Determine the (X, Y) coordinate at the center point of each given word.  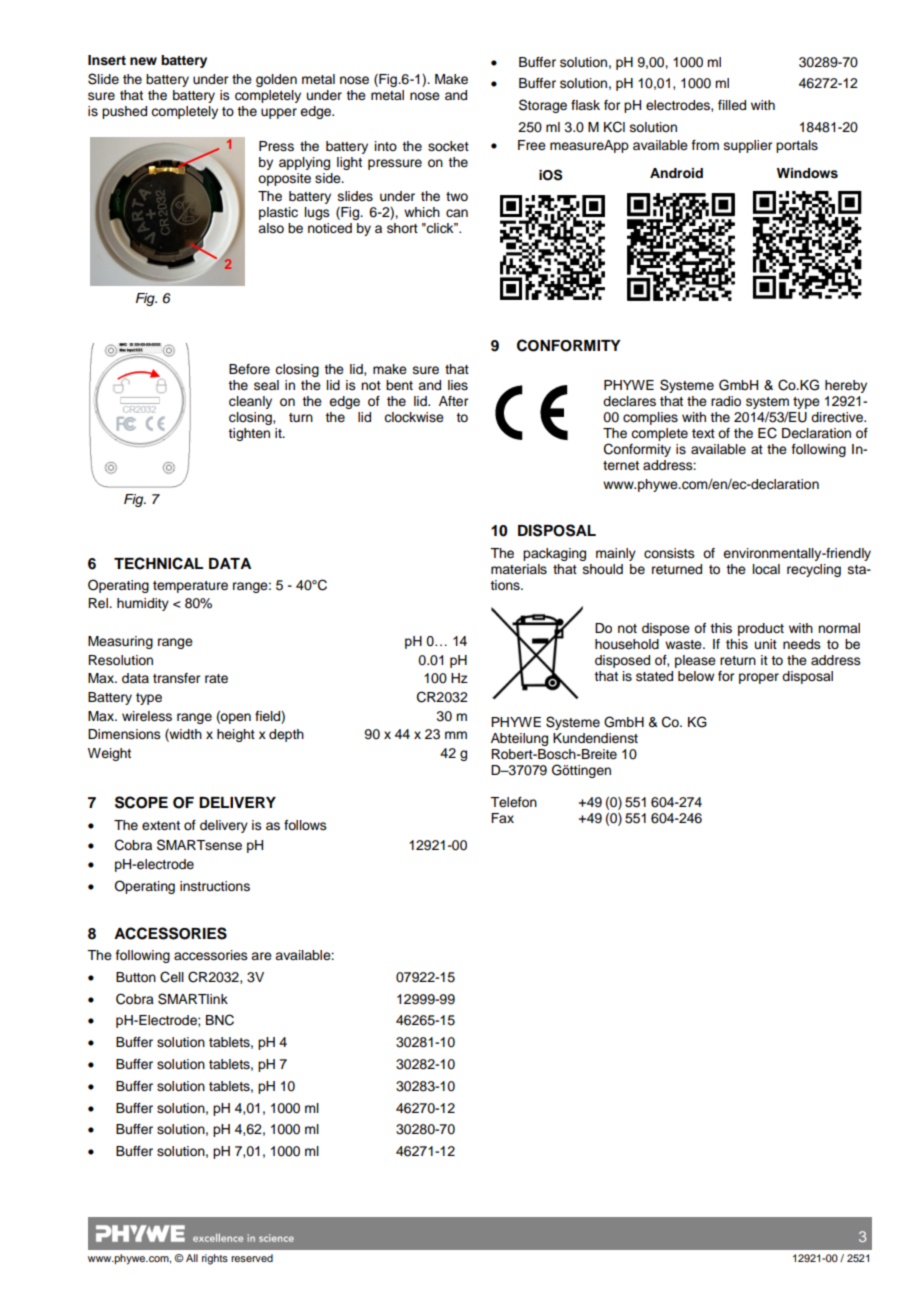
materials (519, 569)
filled (732, 105)
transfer (176, 678)
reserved (252, 1258)
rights (215, 1259)
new (143, 61)
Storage (543, 106)
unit (766, 644)
